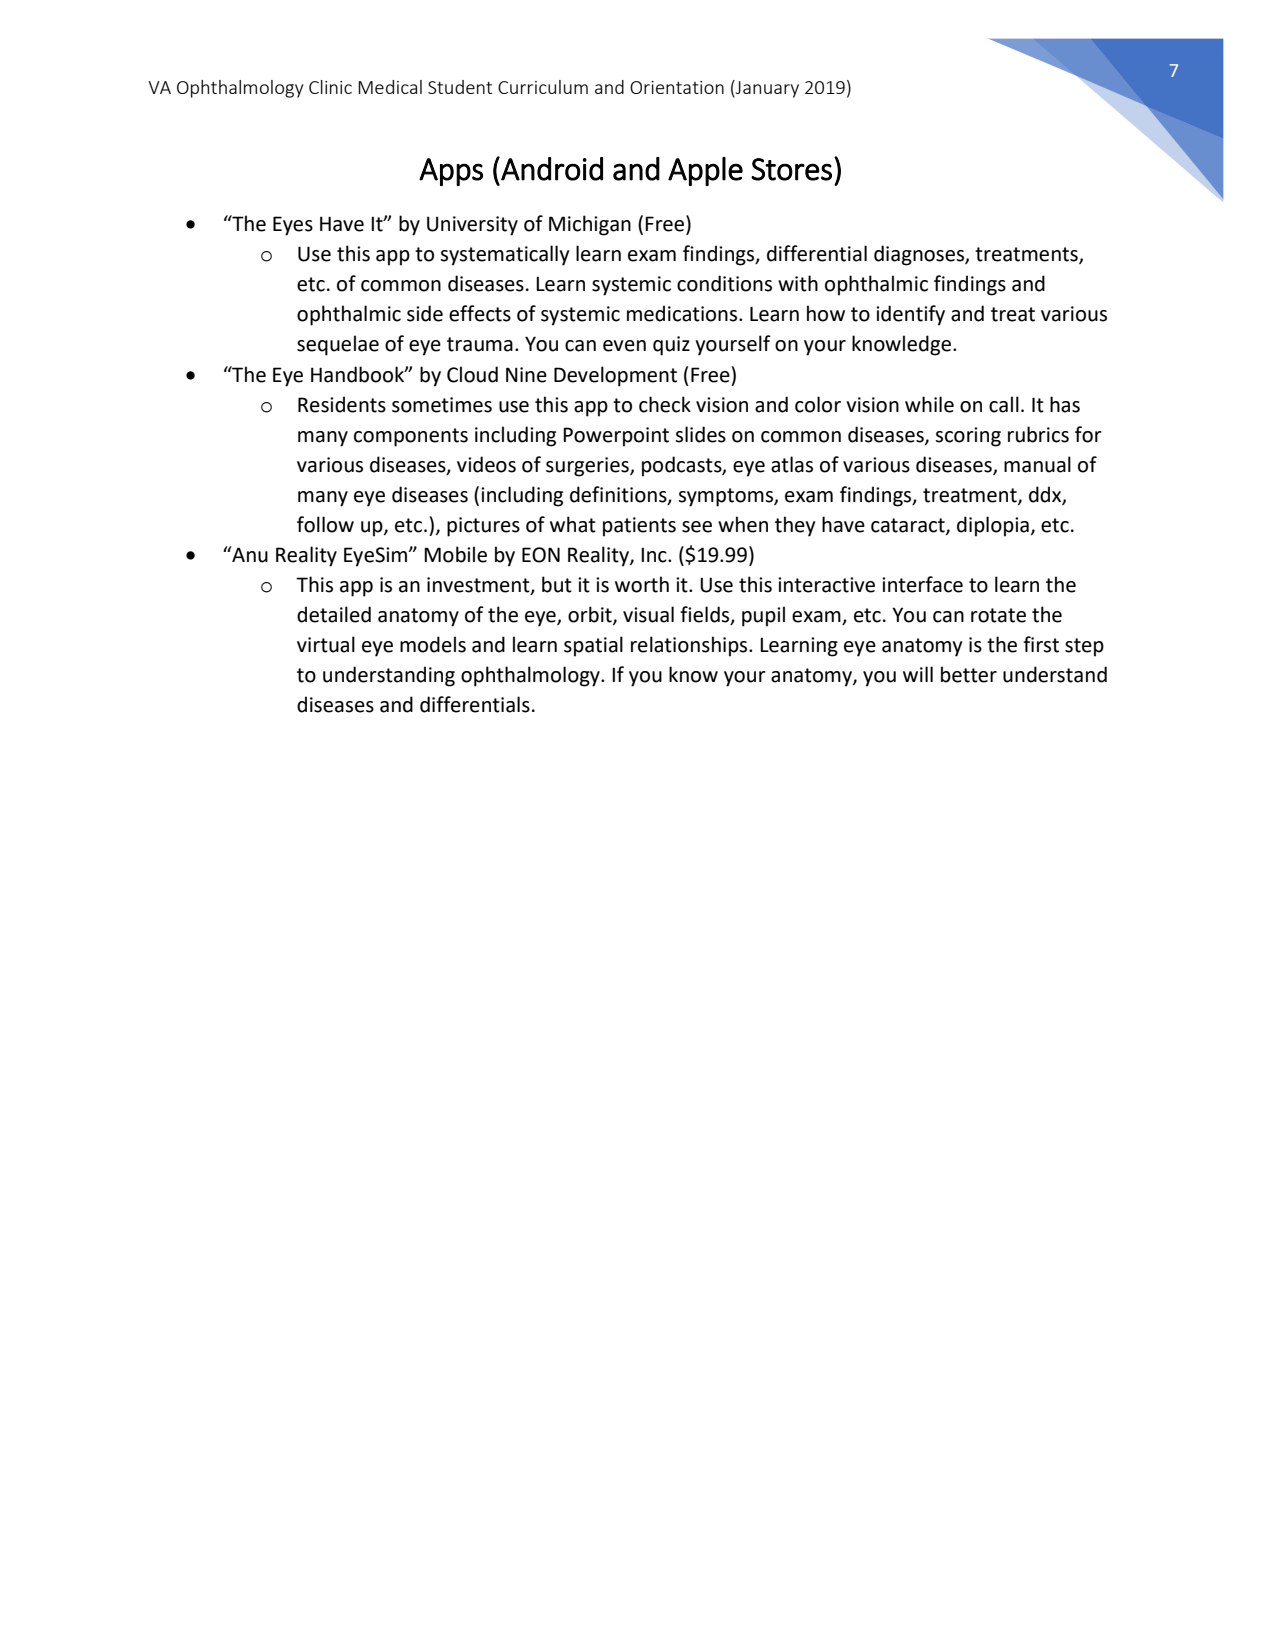  Describe the element at coordinates (766, 89) in the screenshot. I see `January` at that location.
